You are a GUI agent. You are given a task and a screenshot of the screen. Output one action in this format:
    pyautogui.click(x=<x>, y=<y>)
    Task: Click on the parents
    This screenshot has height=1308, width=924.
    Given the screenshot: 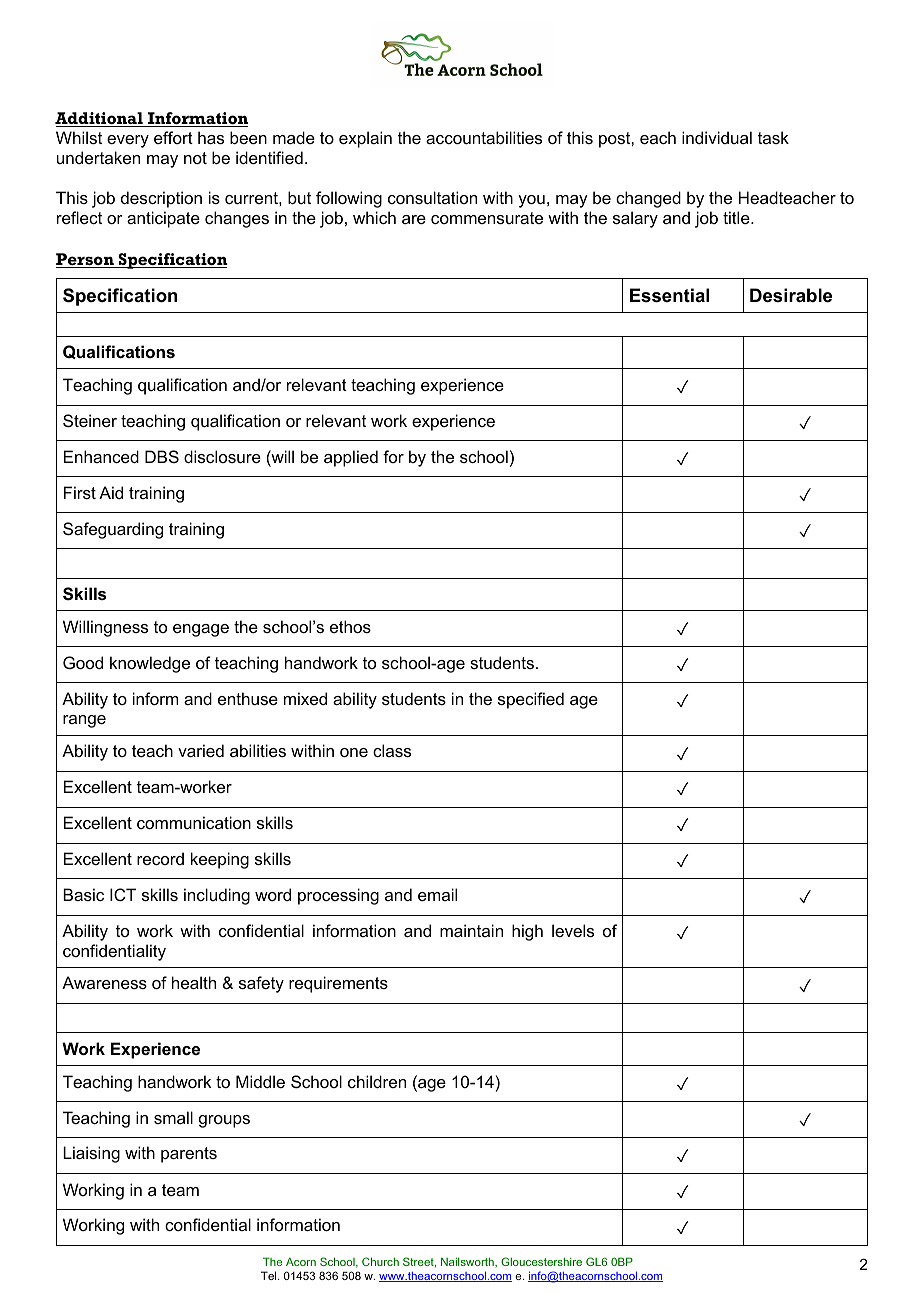 What is the action you would take?
    pyautogui.click(x=189, y=1155)
